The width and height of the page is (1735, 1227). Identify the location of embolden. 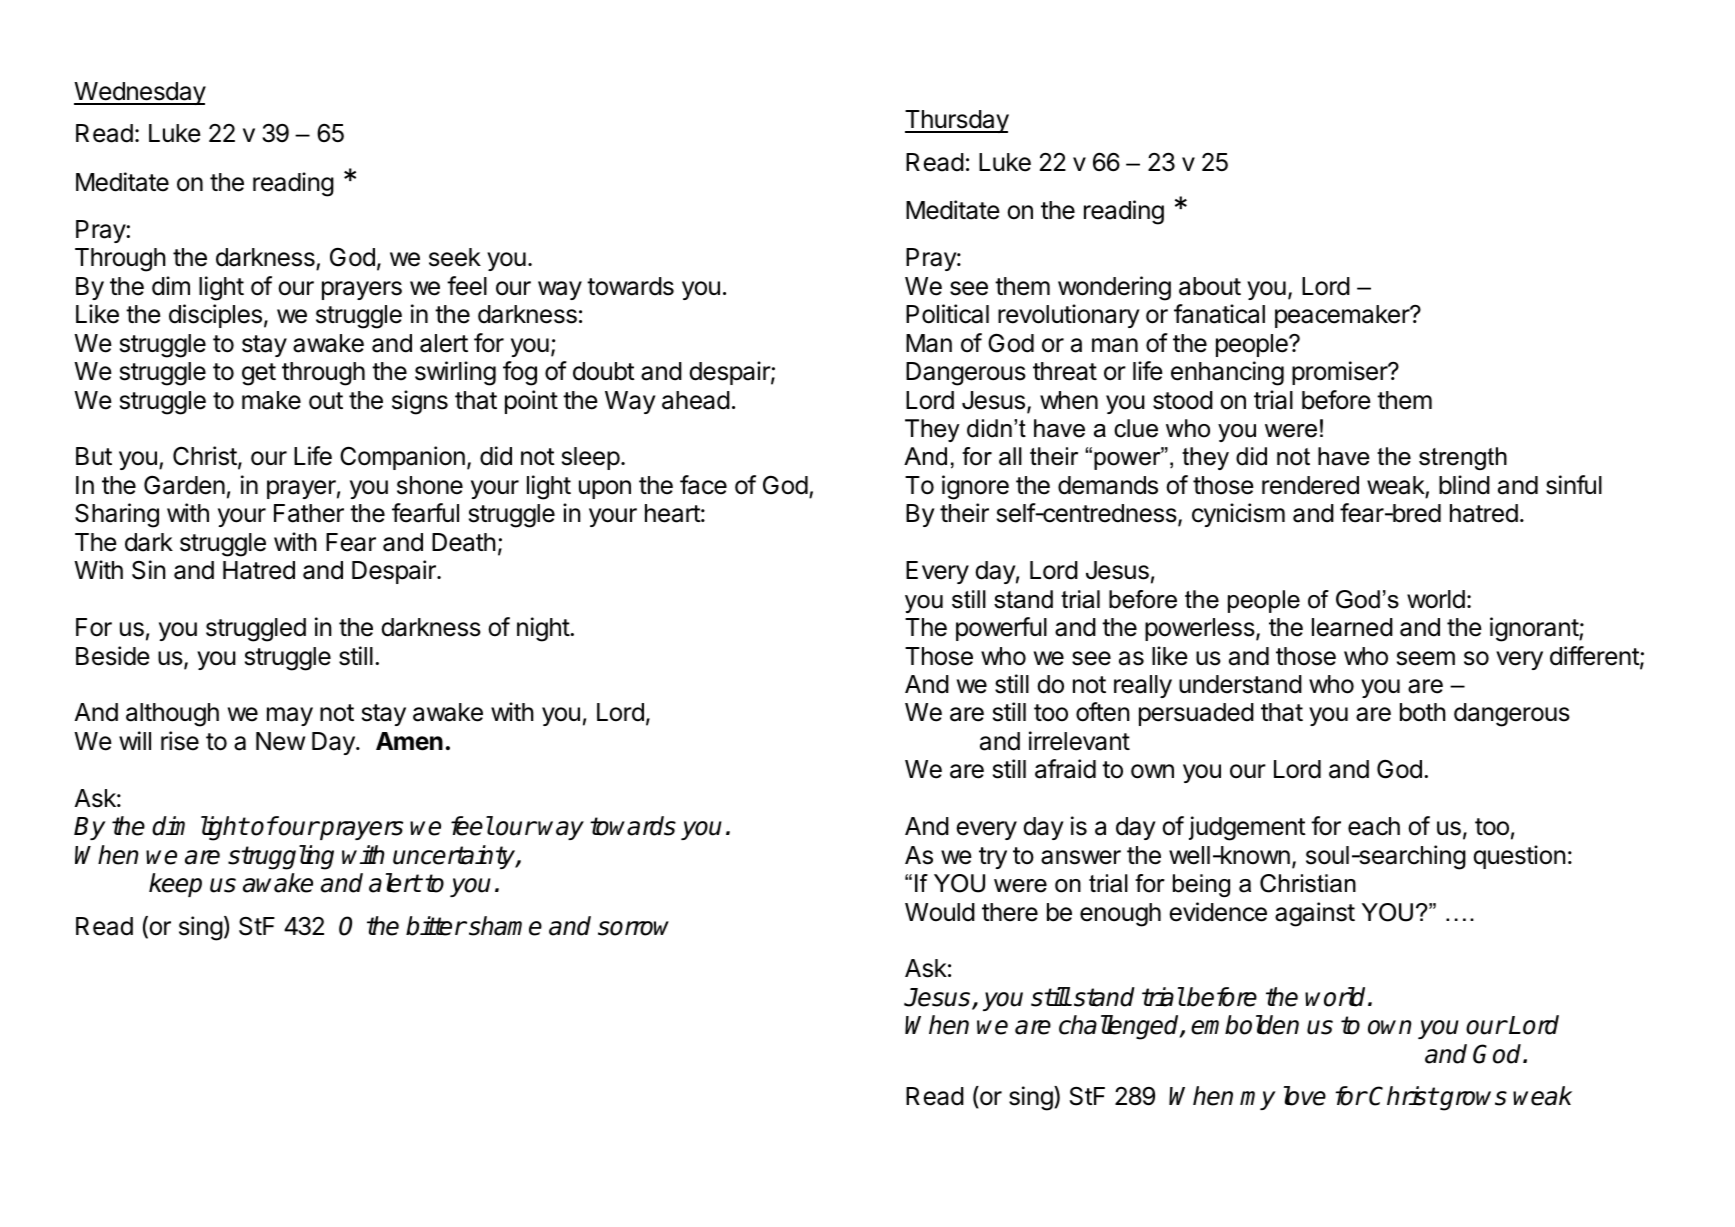
(1245, 1025).
